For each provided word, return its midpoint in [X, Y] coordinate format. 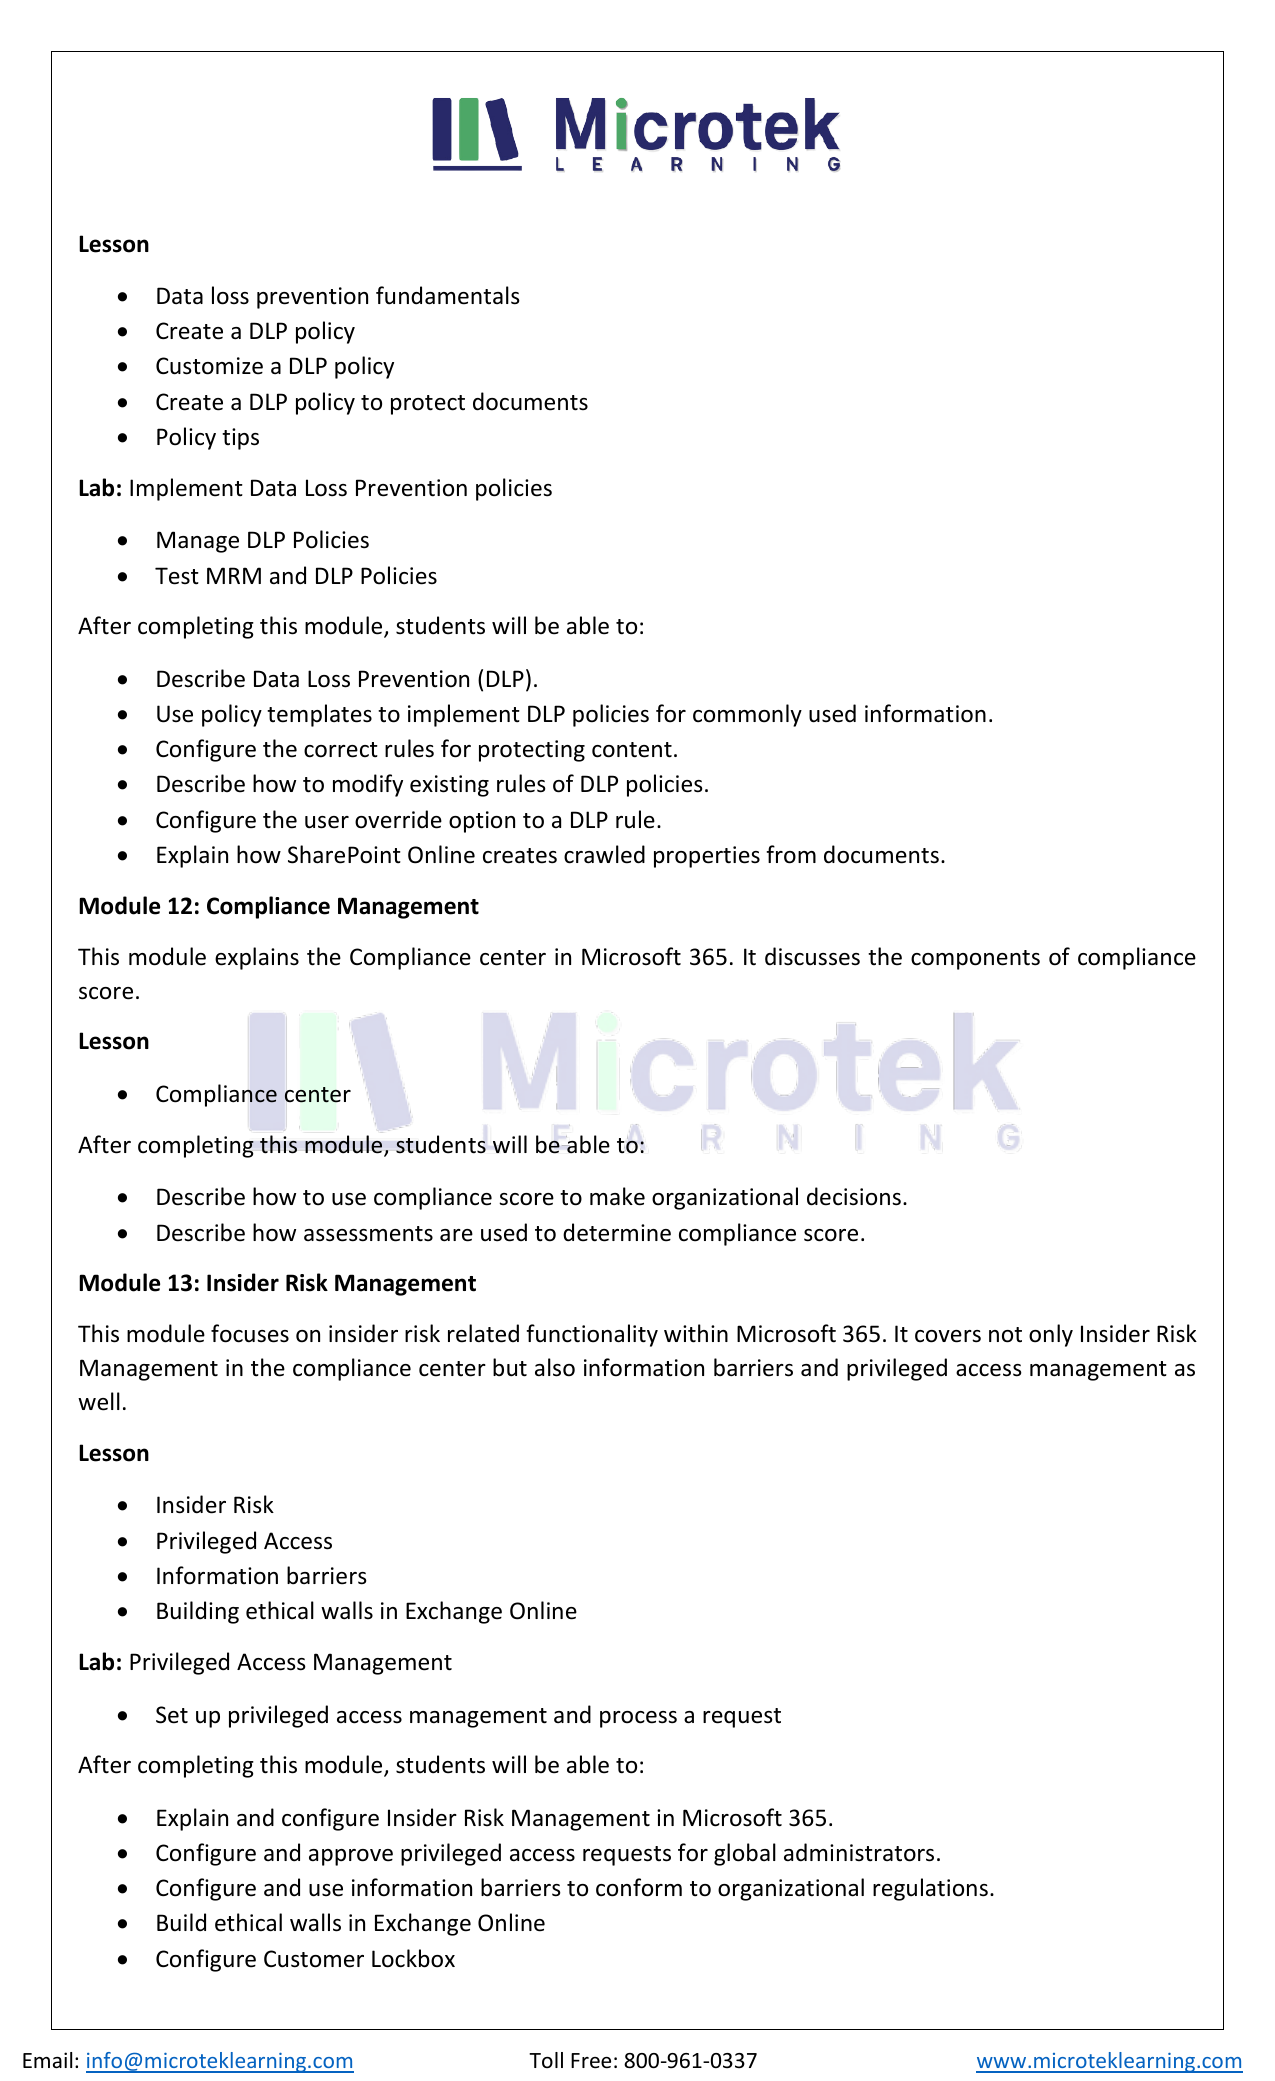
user [327, 822]
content [632, 750]
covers [948, 1336]
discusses [812, 956]
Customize [209, 366]
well [99, 1401]
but [510, 1367]
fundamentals [448, 295]
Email [47, 2060]
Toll [546, 2060]
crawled [604, 854]
